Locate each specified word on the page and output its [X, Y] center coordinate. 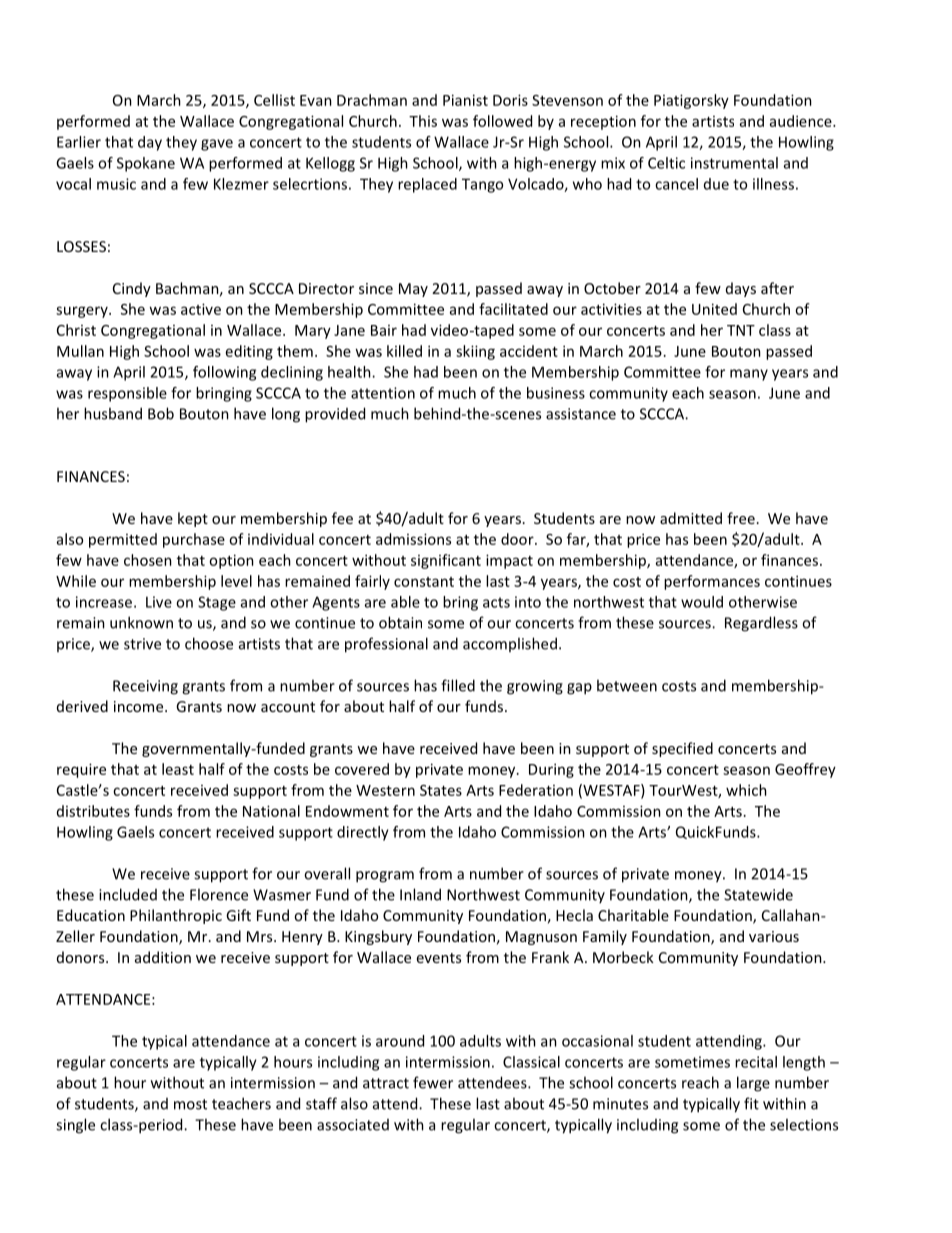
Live [159, 602]
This [423, 121]
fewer [433, 1082]
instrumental [734, 163]
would [702, 602]
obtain [400, 622]
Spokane [146, 164]
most [190, 1104]
